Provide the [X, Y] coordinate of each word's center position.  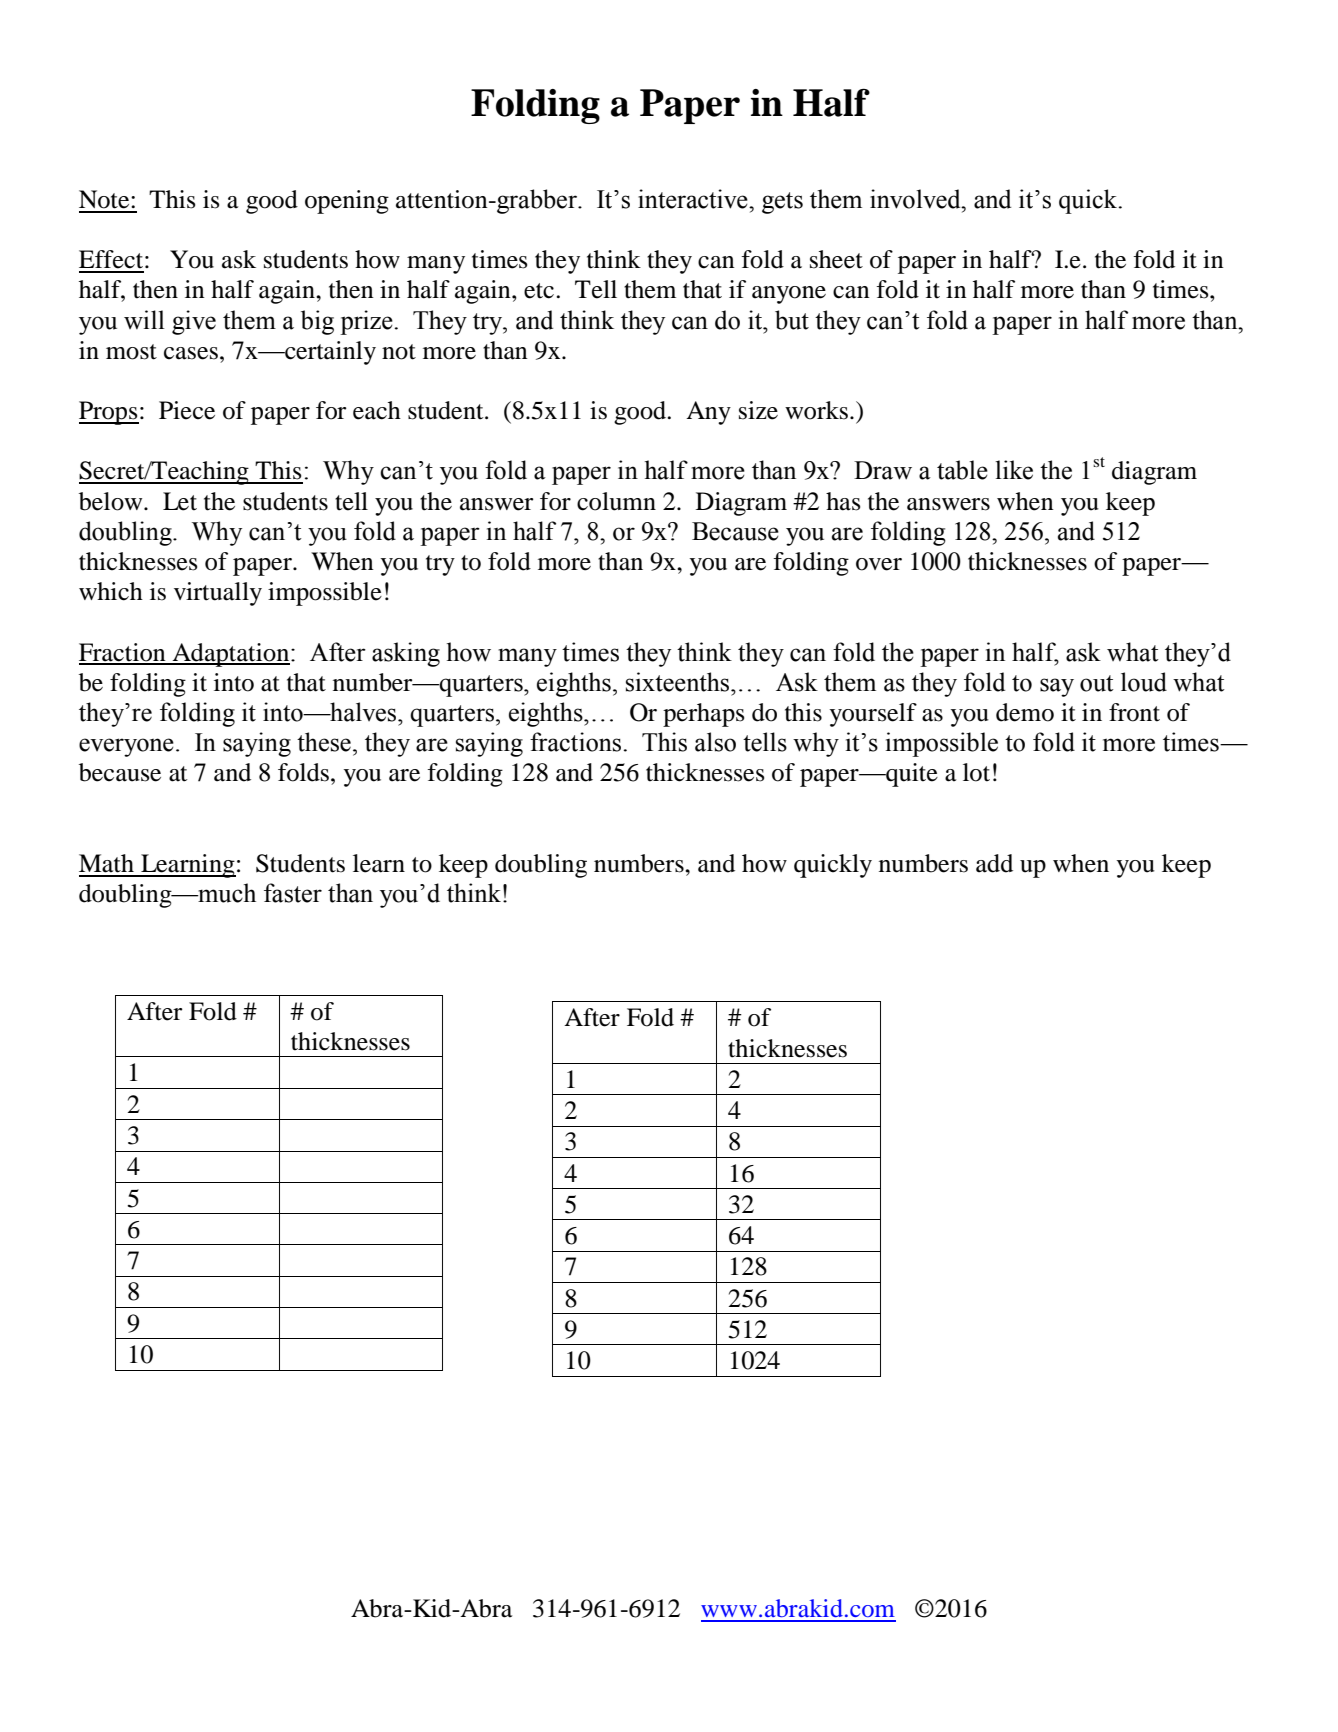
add [994, 863]
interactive [694, 199]
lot [976, 772]
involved [916, 199]
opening [347, 202]
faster [293, 893]
